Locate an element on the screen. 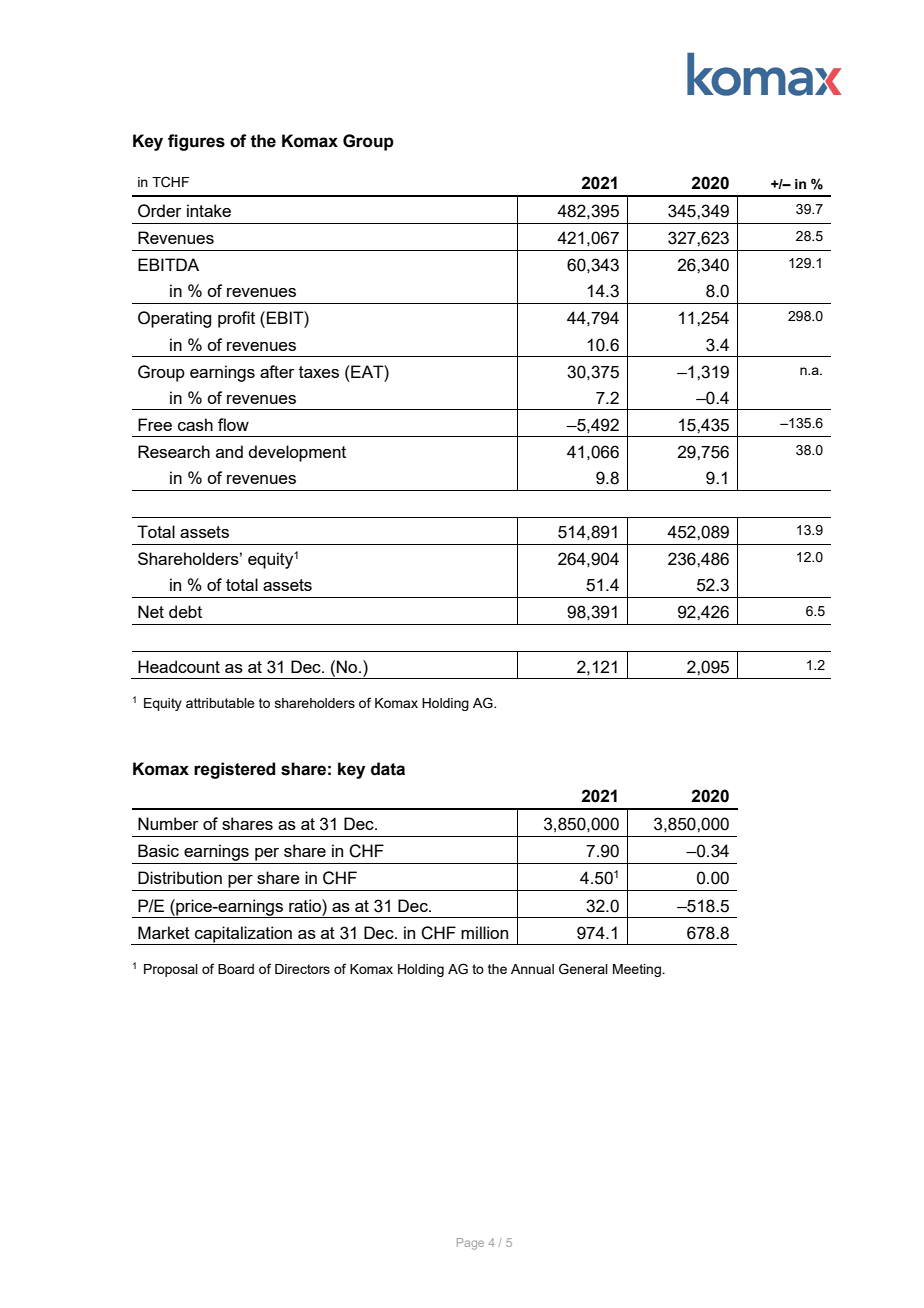  million is located at coordinates (484, 932).
